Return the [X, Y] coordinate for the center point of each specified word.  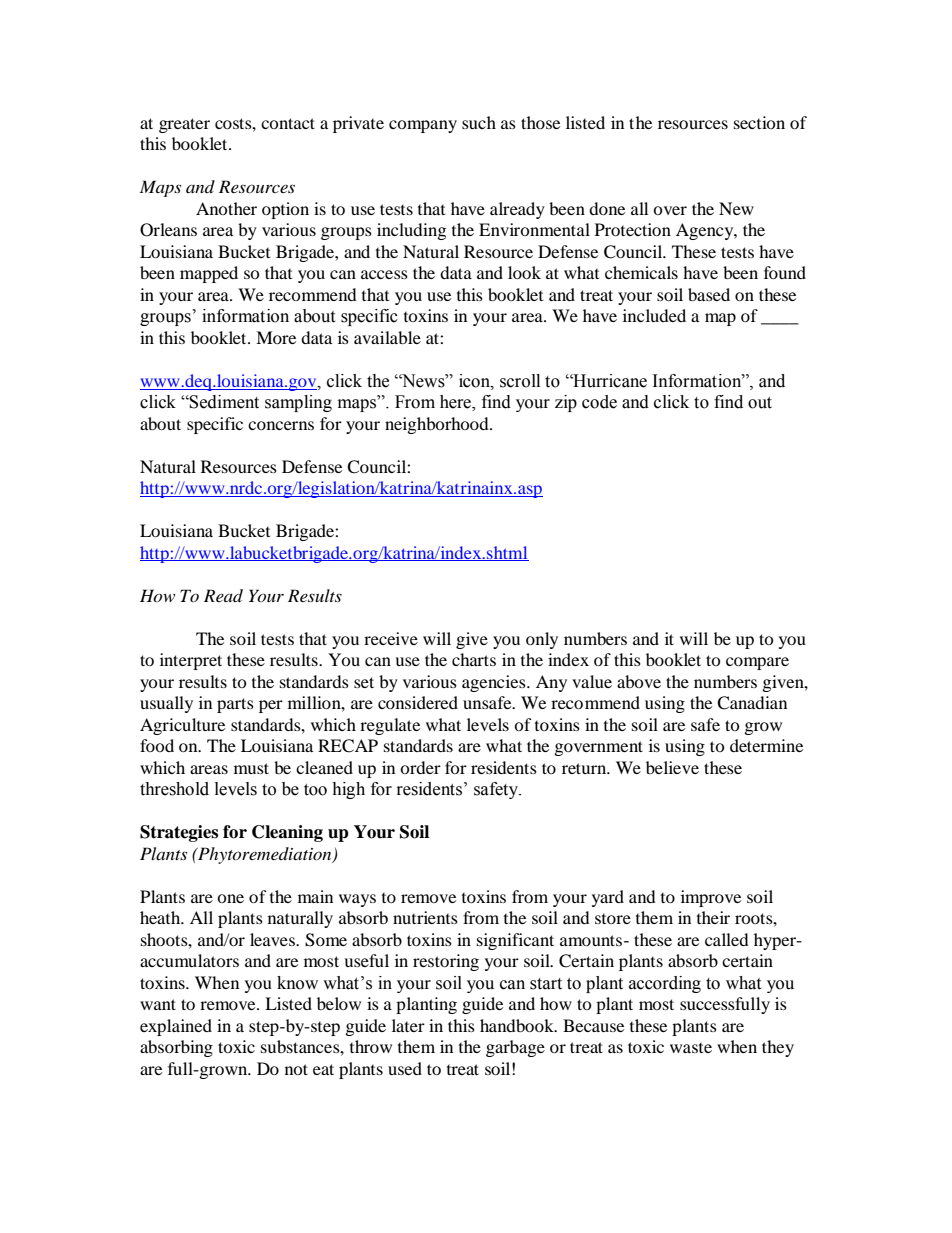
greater [184, 125]
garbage [515, 1048]
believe [672, 767]
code [599, 402]
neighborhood [438, 425]
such [479, 122]
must [251, 768]
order [420, 767]
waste [691, 1048]
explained [176, 1027]
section [759, 122]
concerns [281, 425]
